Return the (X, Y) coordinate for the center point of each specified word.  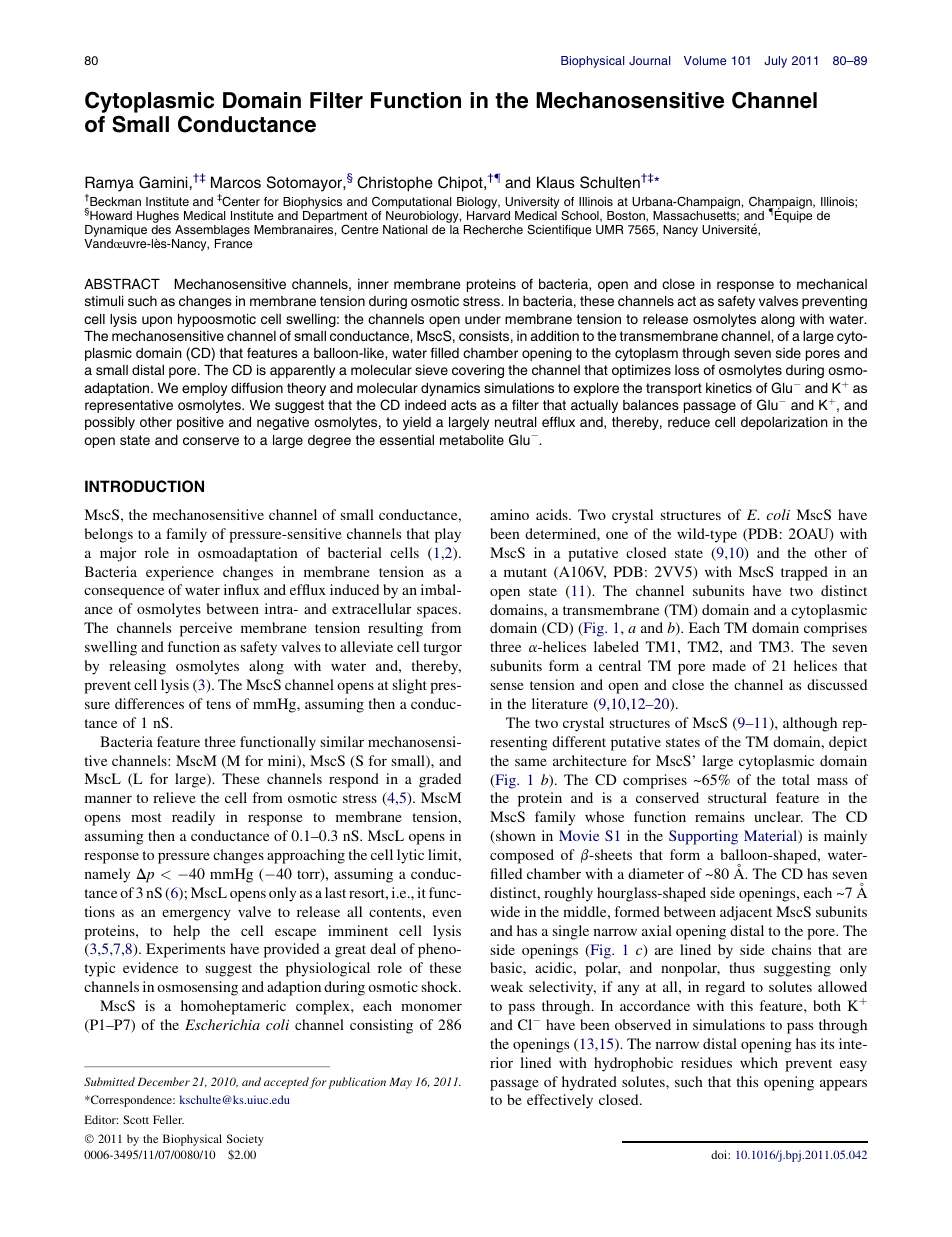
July (775, 62)
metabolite (472, 440)
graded (440, 780)
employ (204, 389)
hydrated (589, 1083)
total (796, 779)
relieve (174, 797)
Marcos (236, 182)
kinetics (729, 388)
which (759, 1062)
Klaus (556, 182)
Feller (168, 1119)
